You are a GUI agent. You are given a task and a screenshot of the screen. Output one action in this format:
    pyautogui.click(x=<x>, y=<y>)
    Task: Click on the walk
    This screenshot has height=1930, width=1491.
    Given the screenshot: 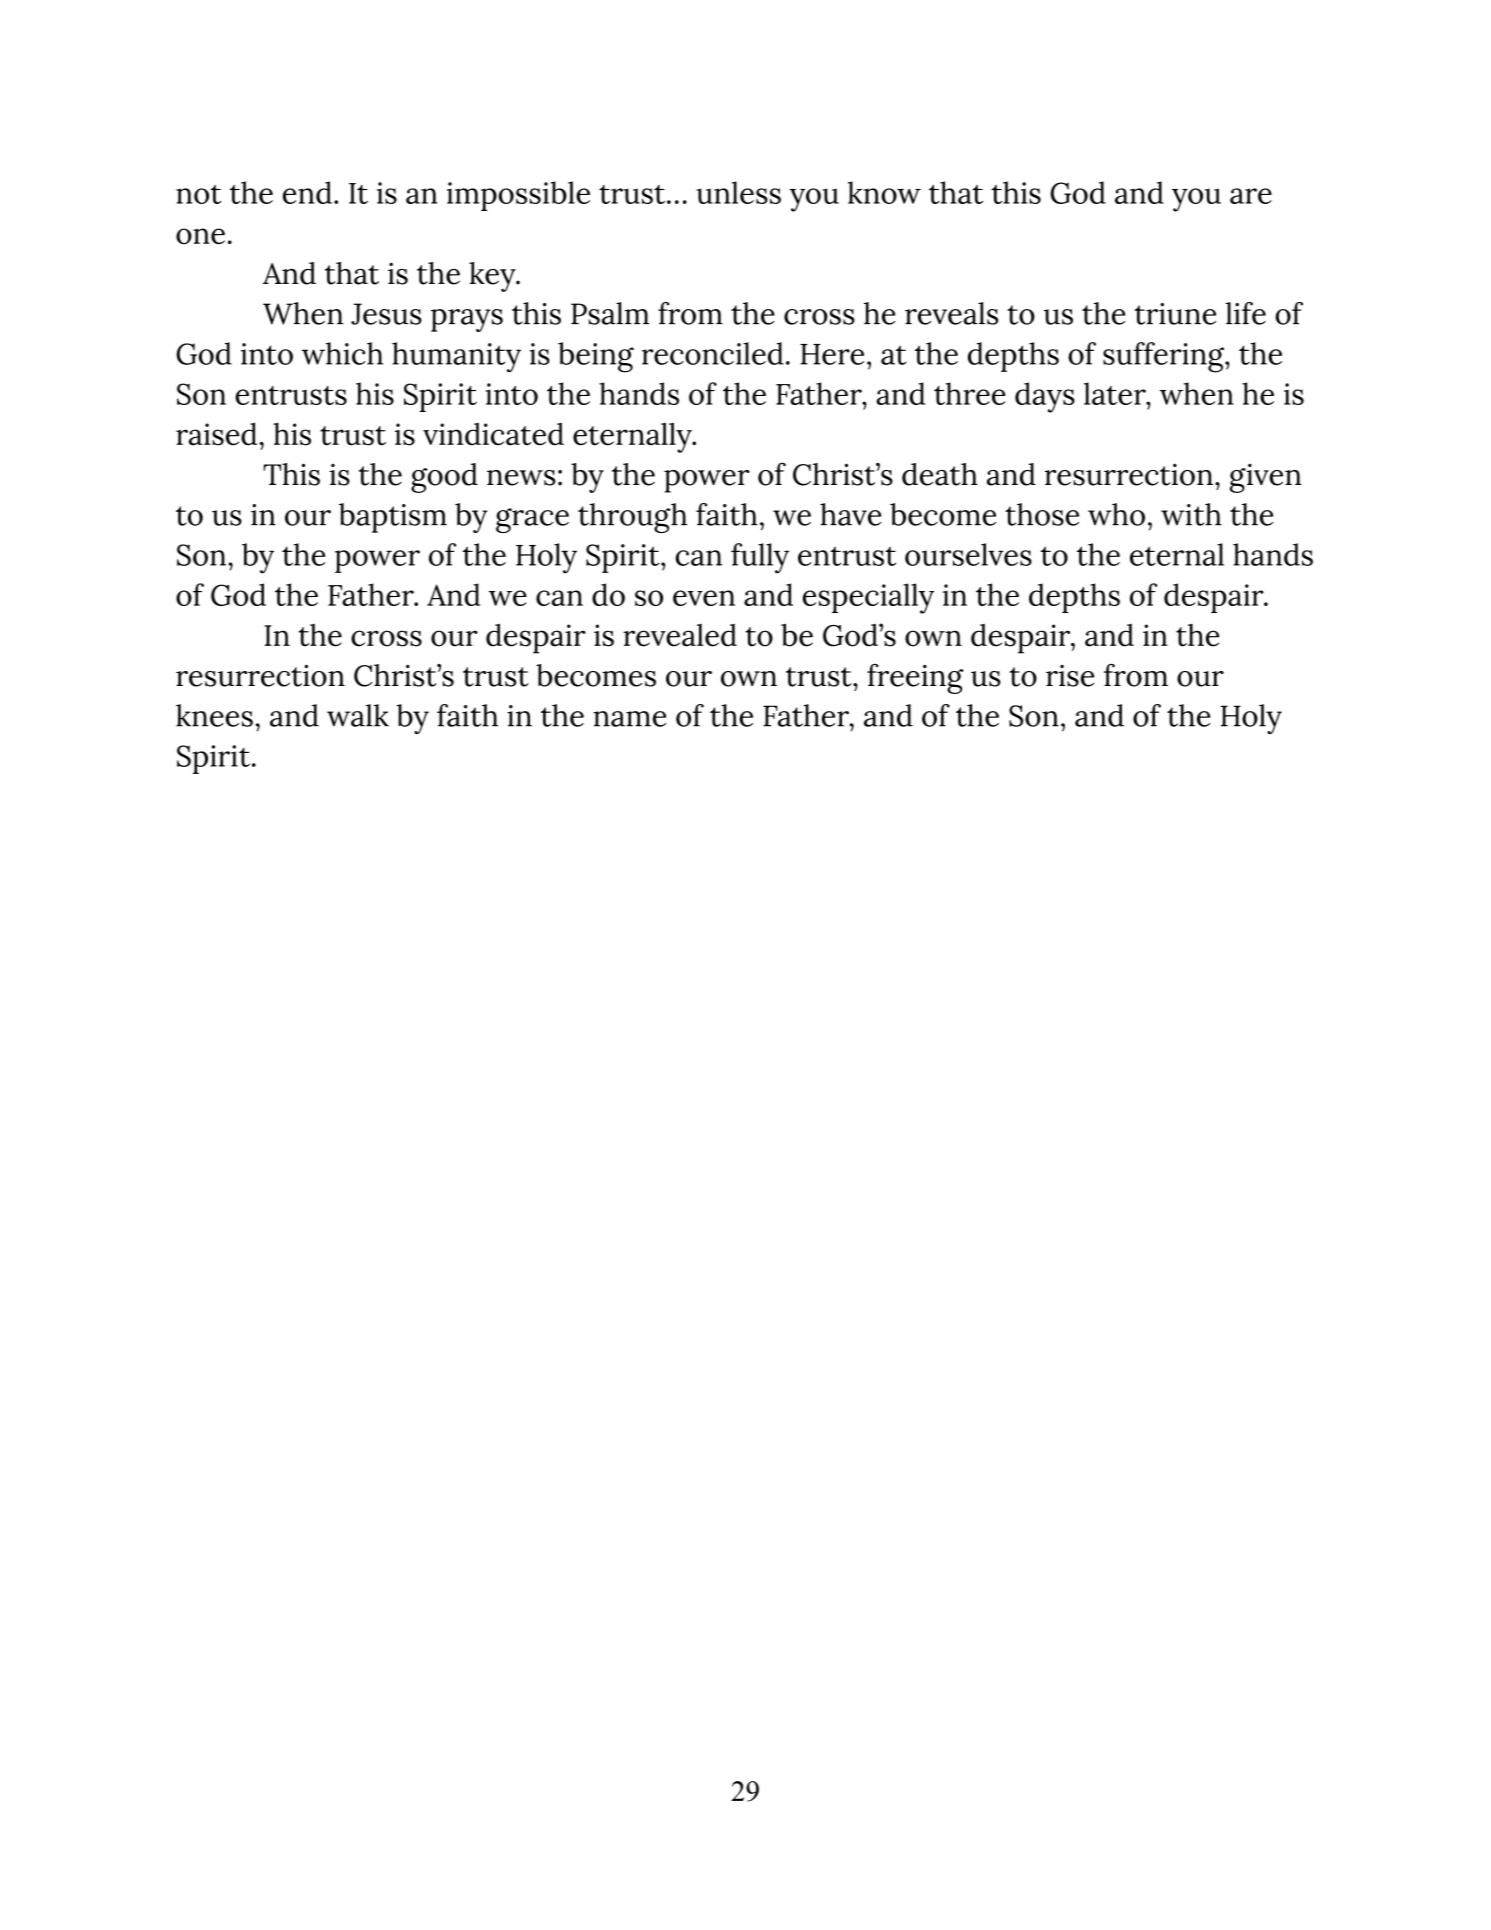 What is the action you would take?
    pyautogui.click(x=358, y=715)
